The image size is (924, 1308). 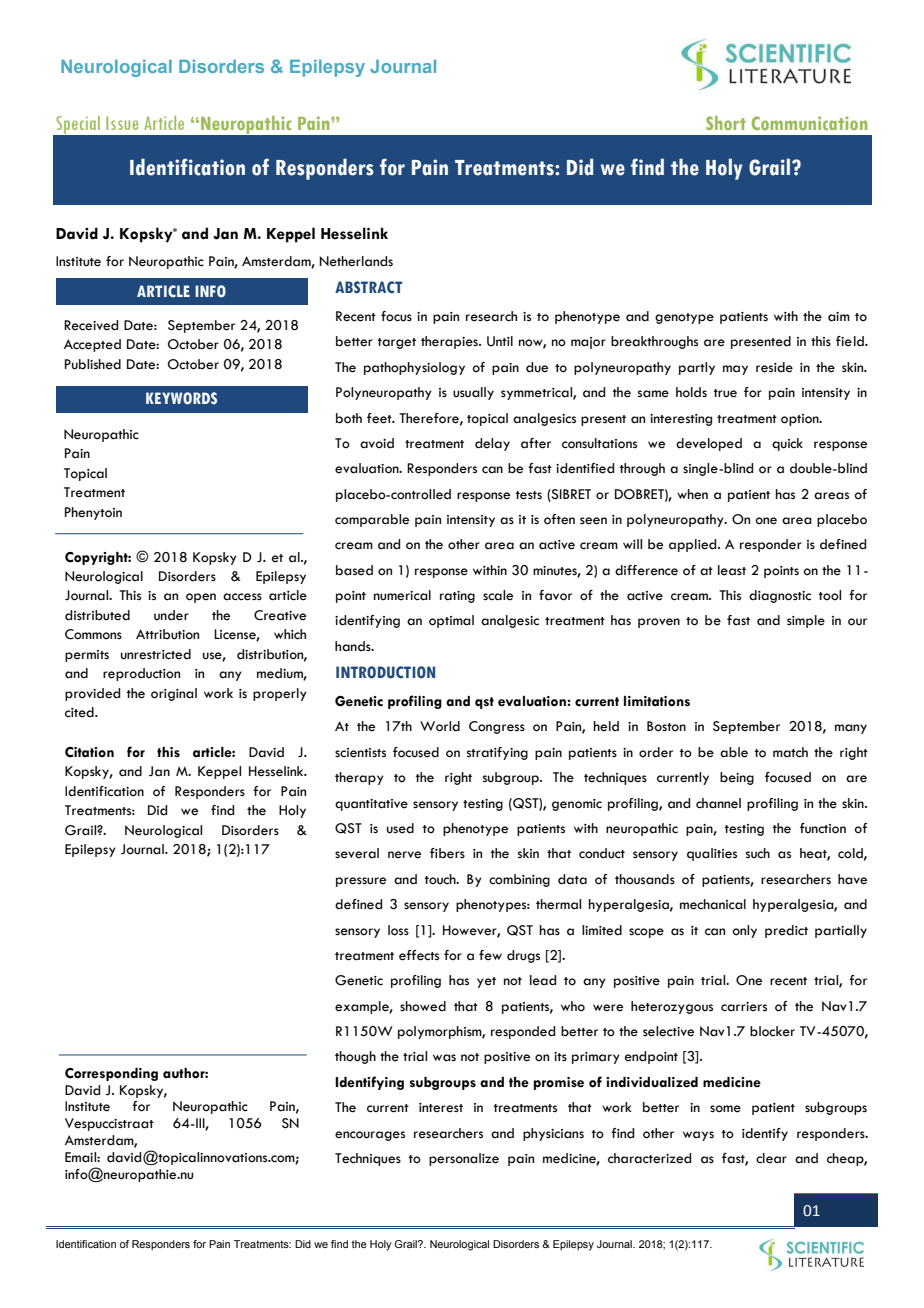 What do you see at coordinates (726, 123) in the page?
I see `Short` at bounding box center [726, 123].
